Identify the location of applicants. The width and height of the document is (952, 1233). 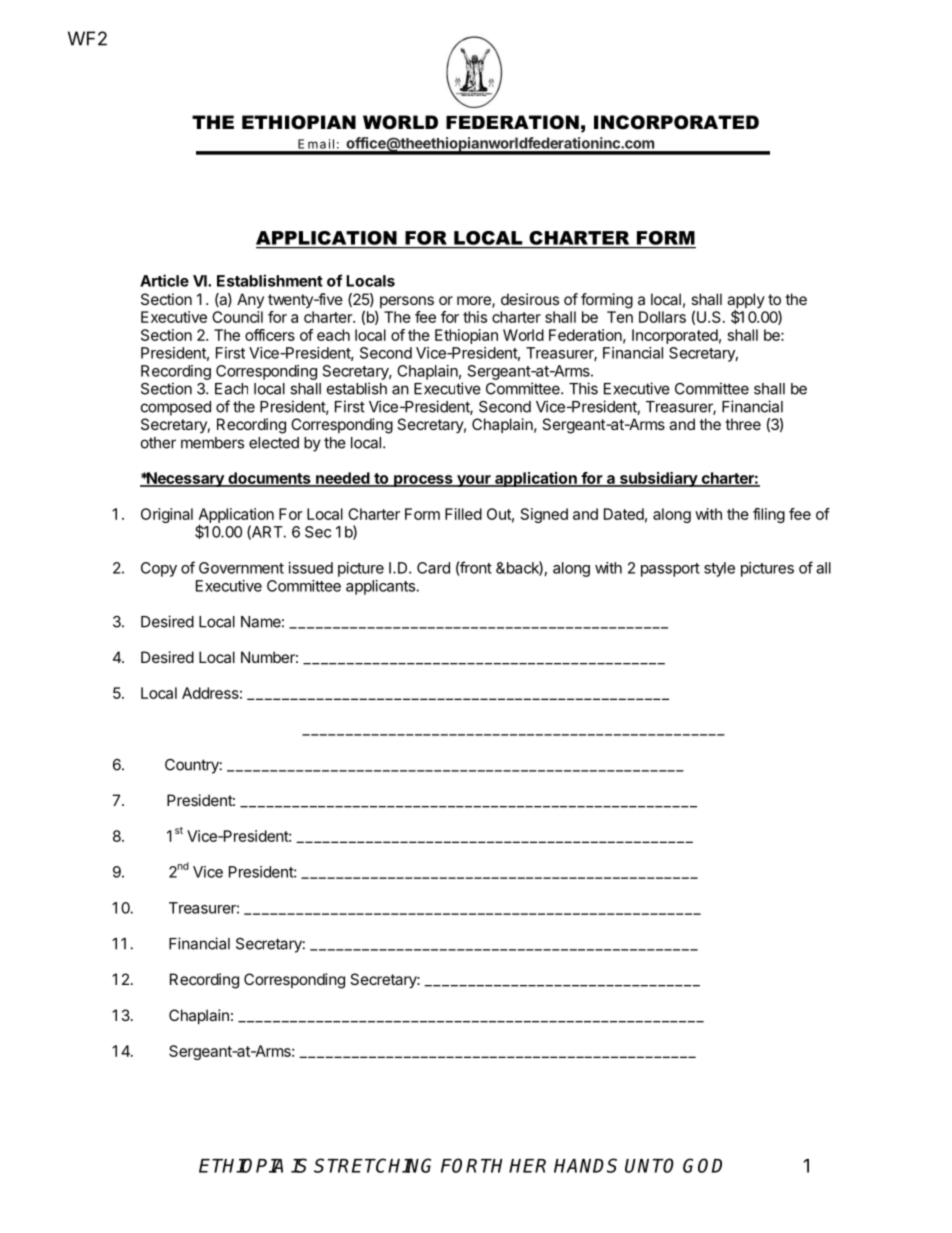
(380, 587).
